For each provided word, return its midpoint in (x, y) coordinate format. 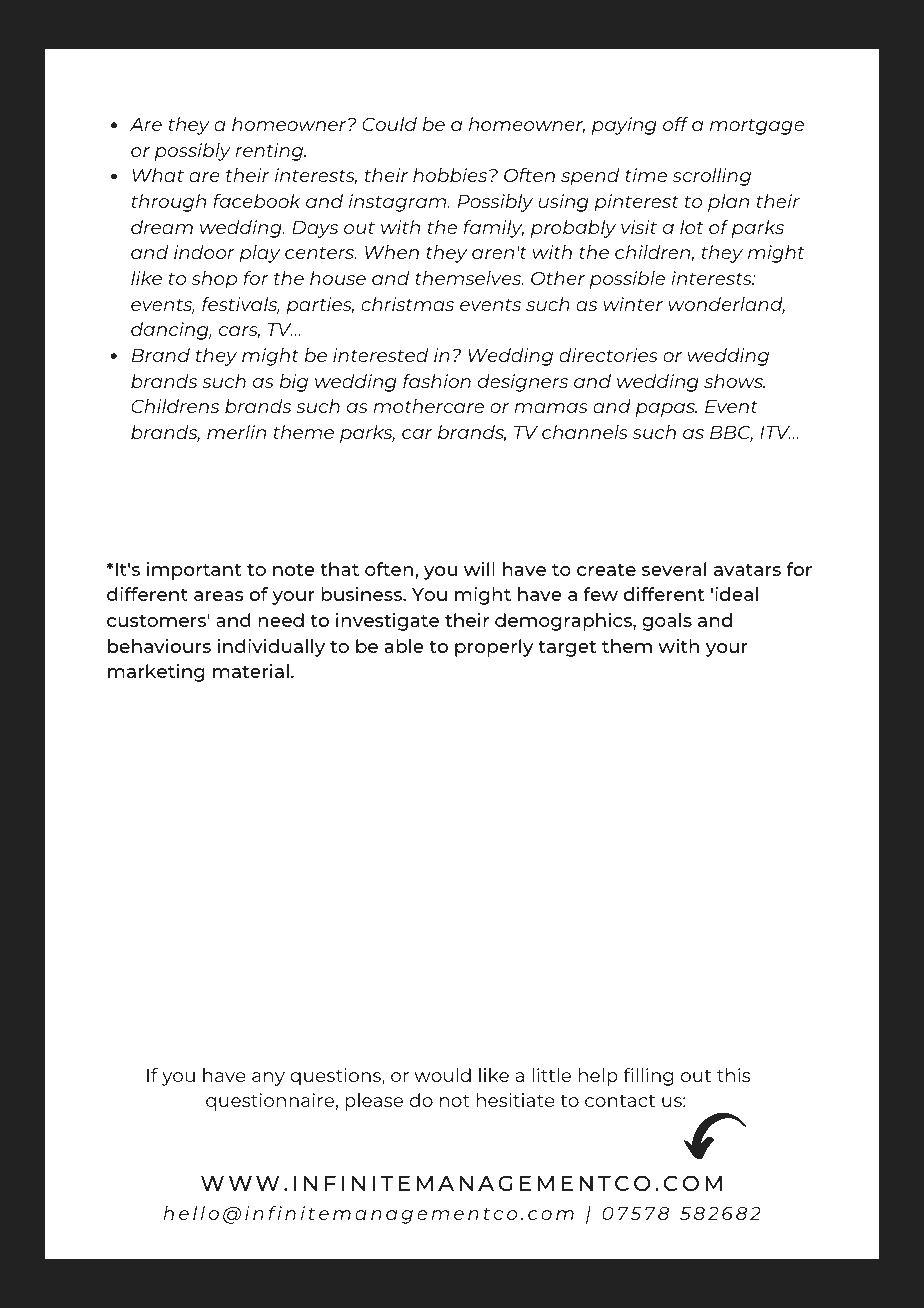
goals (667, 622)
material (251, 671)
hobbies (451, 175)
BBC (731, 434)
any (268, 1079)
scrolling (712, 177)
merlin (236, 432)
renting (270, 152)
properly (494, 648)
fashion (437, 381)
